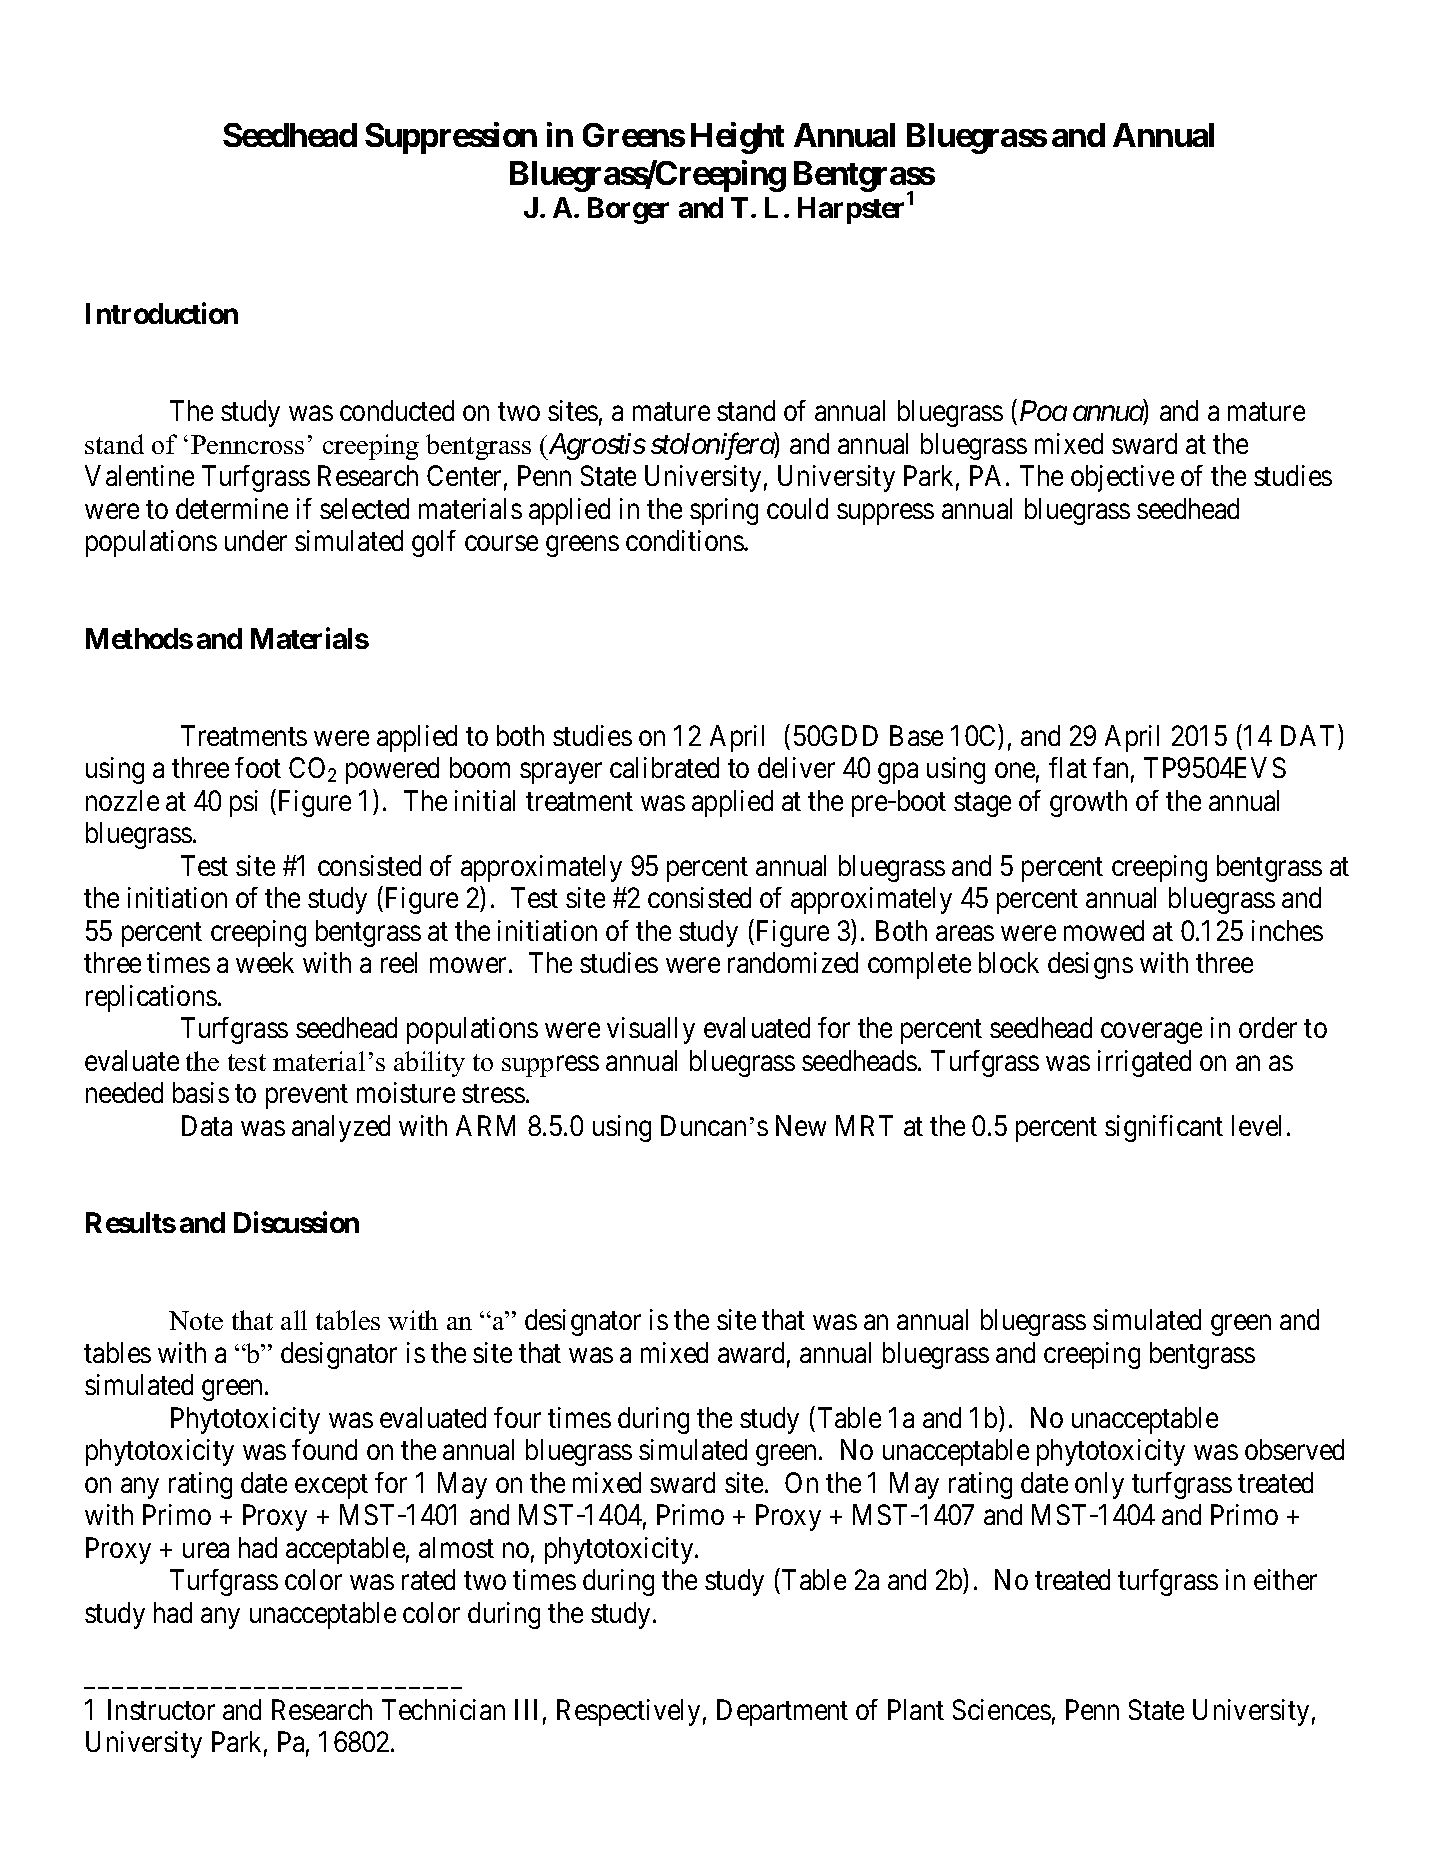  What do you see at coordinates (737, 138) in the image?
I see `Height` at bounding box center [737, 138].
